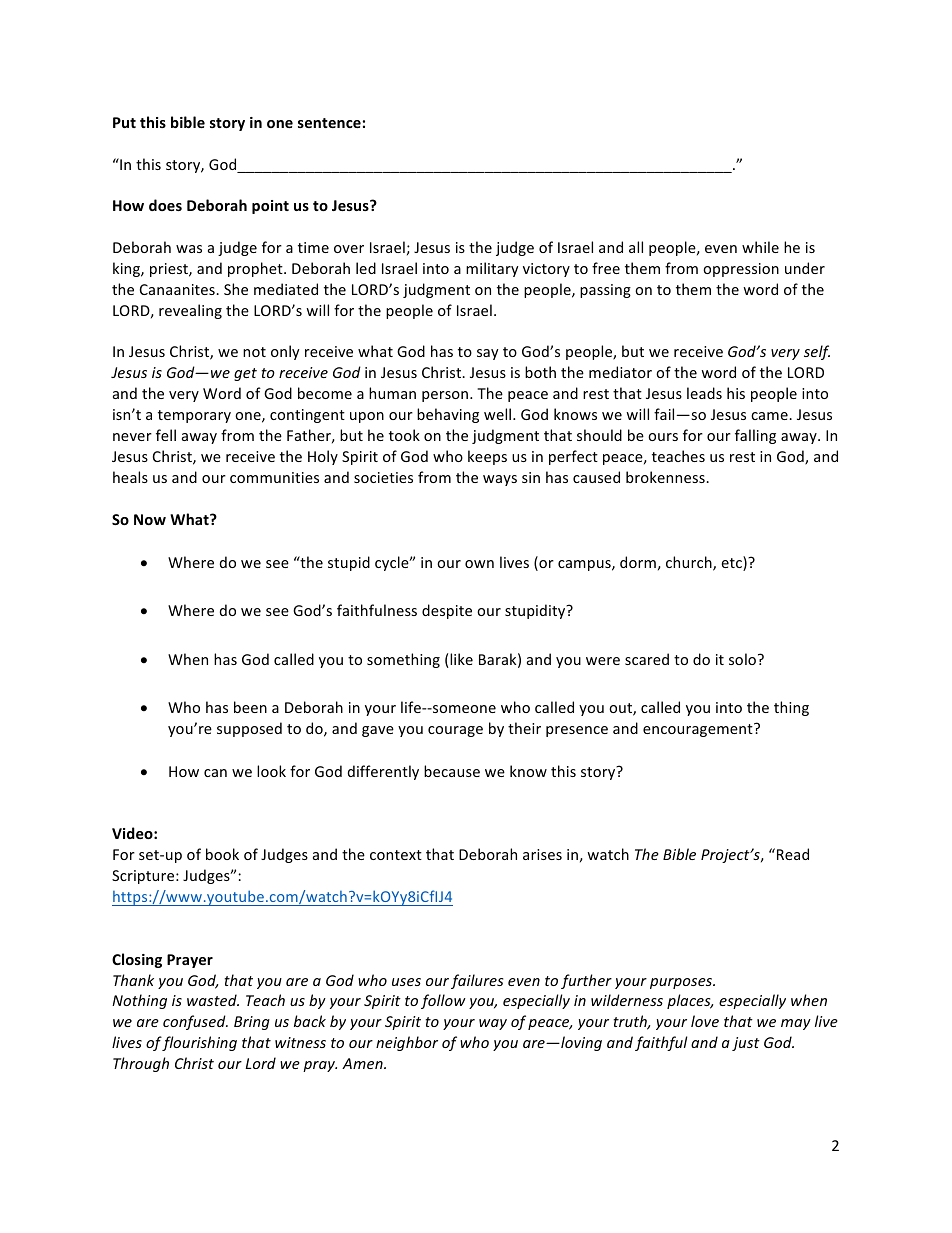  What do you see at coordinates (165, 205) in the screenshot?
I see `does` at bounding box center [165, 205].
